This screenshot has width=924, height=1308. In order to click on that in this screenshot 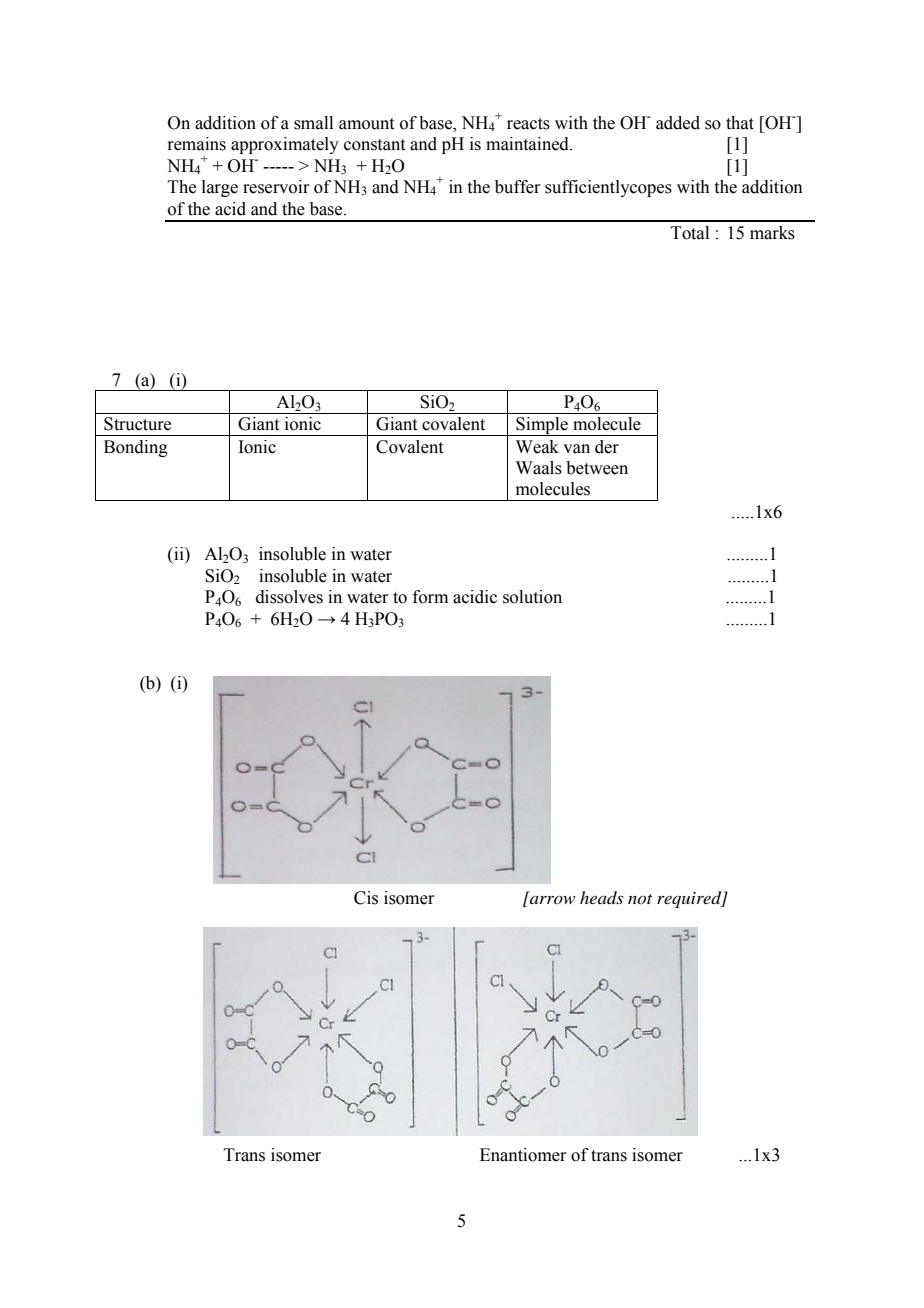, I will do `click(740, 123)`.
